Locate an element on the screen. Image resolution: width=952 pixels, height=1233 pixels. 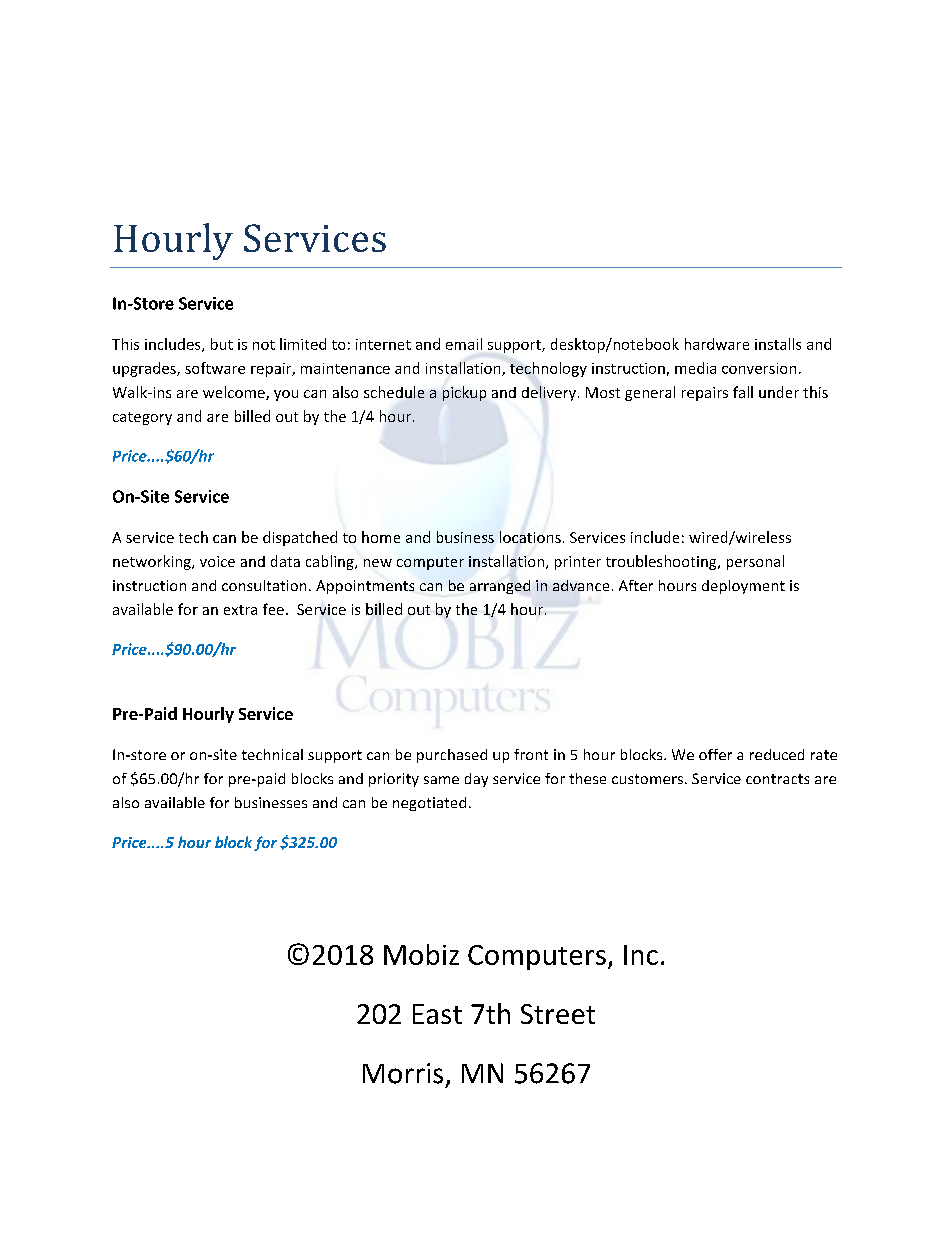
Morris is located at coordinates (403, 1073).
